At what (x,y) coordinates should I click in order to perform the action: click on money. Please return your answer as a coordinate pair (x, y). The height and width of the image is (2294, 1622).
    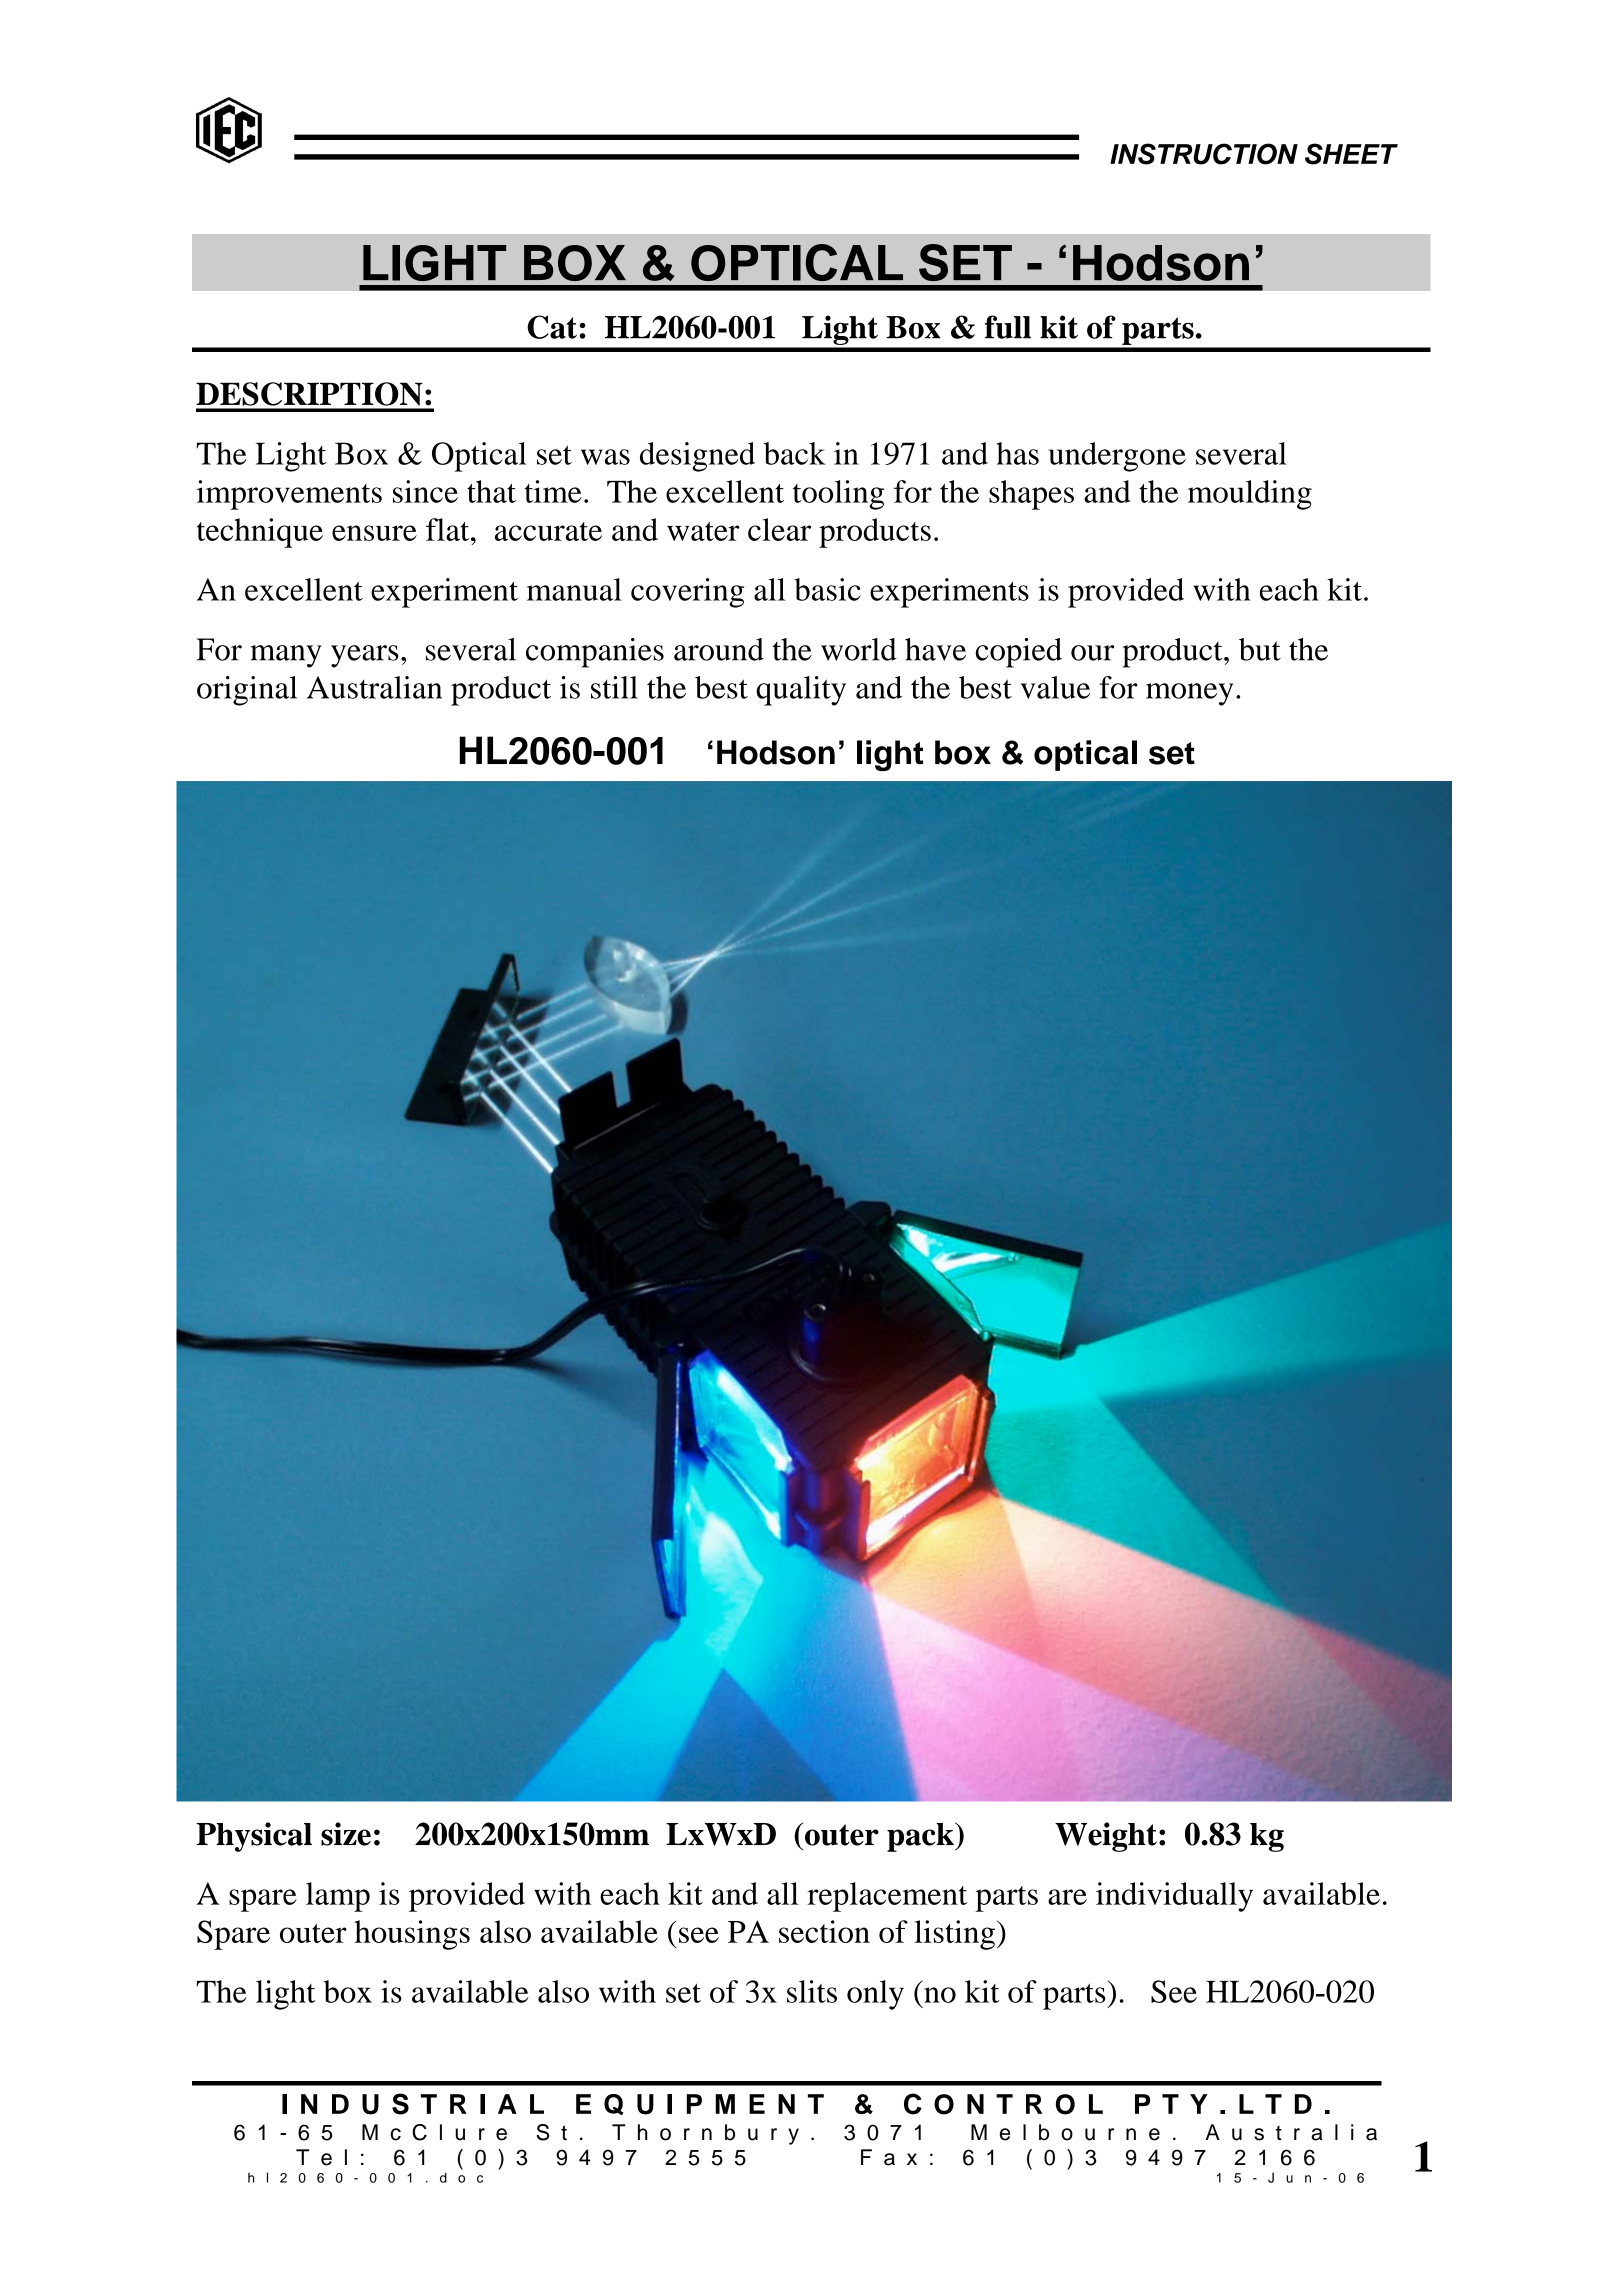
    Looking at the image, I should click on (1189, 694).
